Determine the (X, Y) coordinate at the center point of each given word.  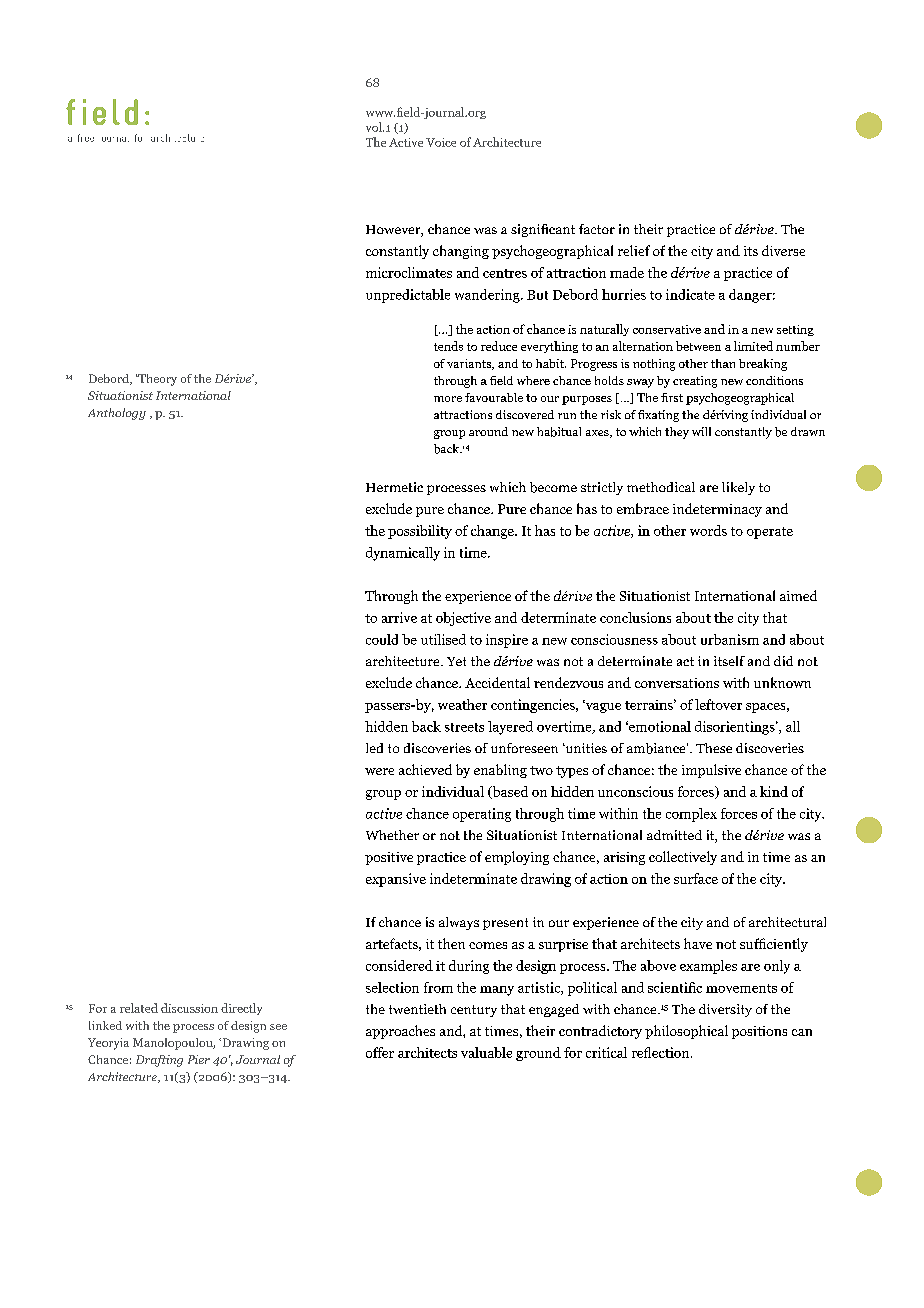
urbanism (730, 639)
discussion (189, 1008)
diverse (783, 250)
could (382, 639)
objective (463, 619)
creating (695, 382)
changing (461, 252)
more (448, 399)
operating (482, 815)
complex (691, 815)
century (474, 1011)
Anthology (117, 414)
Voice (441, 142)
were (379, 771)
